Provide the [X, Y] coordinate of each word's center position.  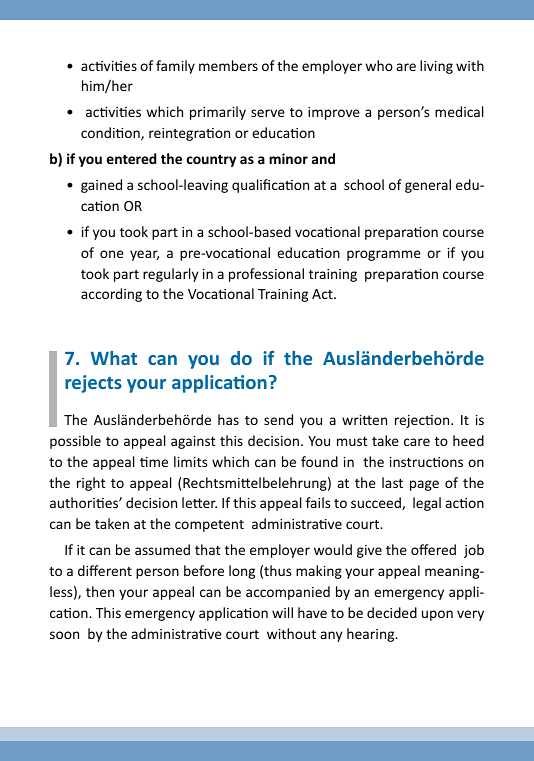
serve [268, 113]
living [436, 67]
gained [101, 186]
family [175, 67]
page [424, 485]
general [428, 186]
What [114, 358]
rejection [423, 421]
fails [318, 502]
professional [266, 275]
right [91, 484]
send [278, 419]
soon [64, 635]
